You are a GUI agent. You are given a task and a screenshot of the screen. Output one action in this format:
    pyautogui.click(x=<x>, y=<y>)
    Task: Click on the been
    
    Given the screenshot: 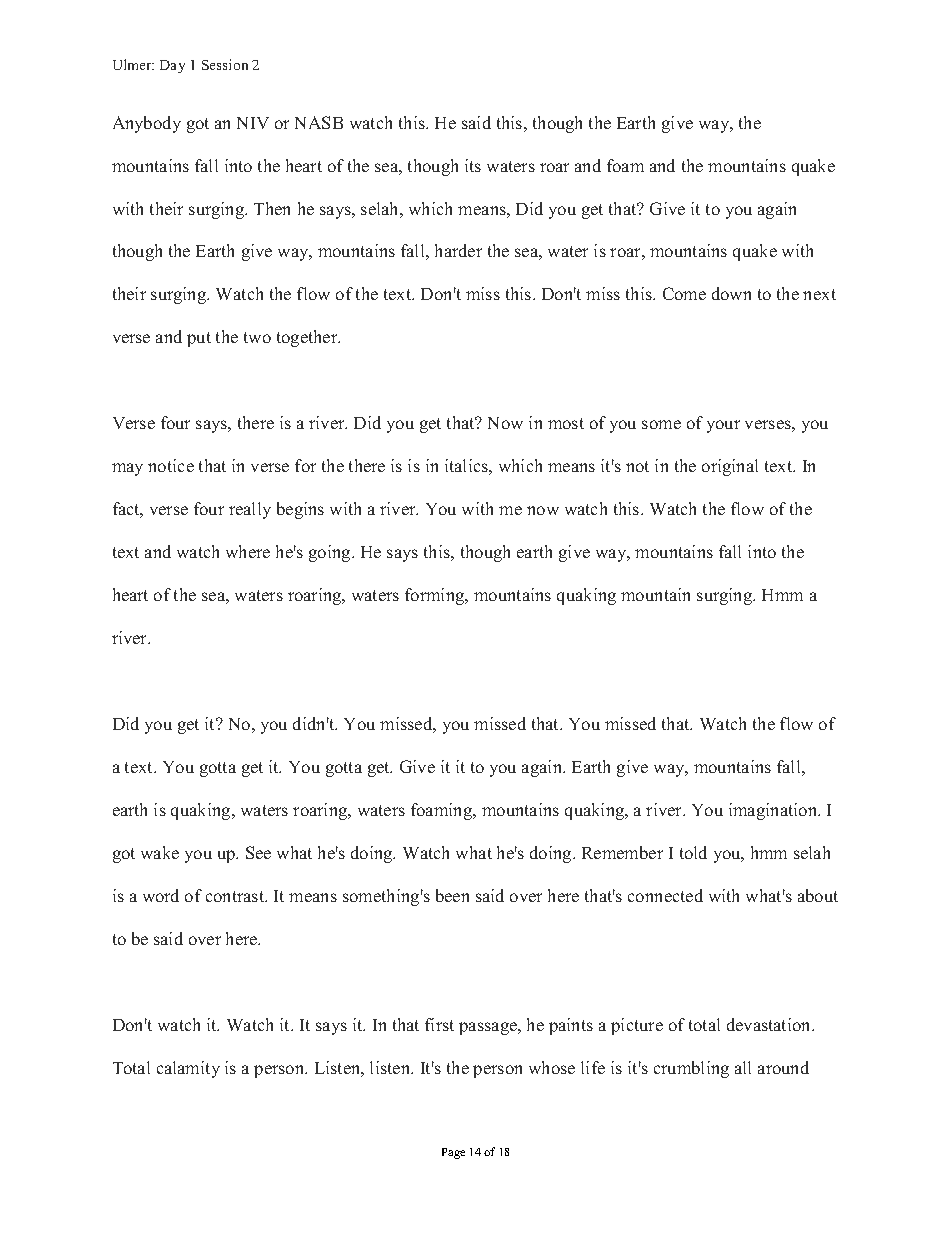 What is the action you would take?
    pyautogui.click(x=452, y=895)
